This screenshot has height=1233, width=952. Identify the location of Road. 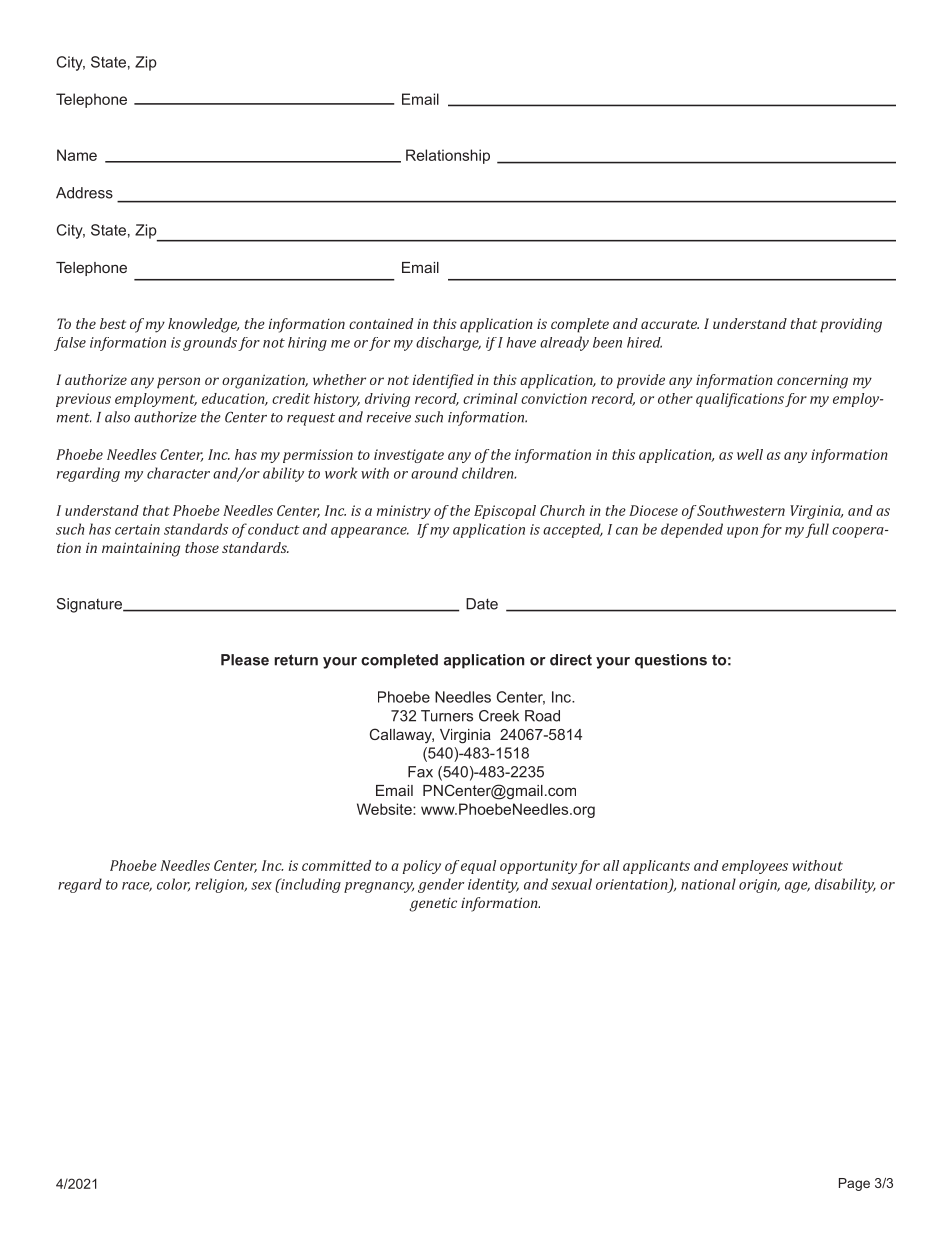
(542, 716).
